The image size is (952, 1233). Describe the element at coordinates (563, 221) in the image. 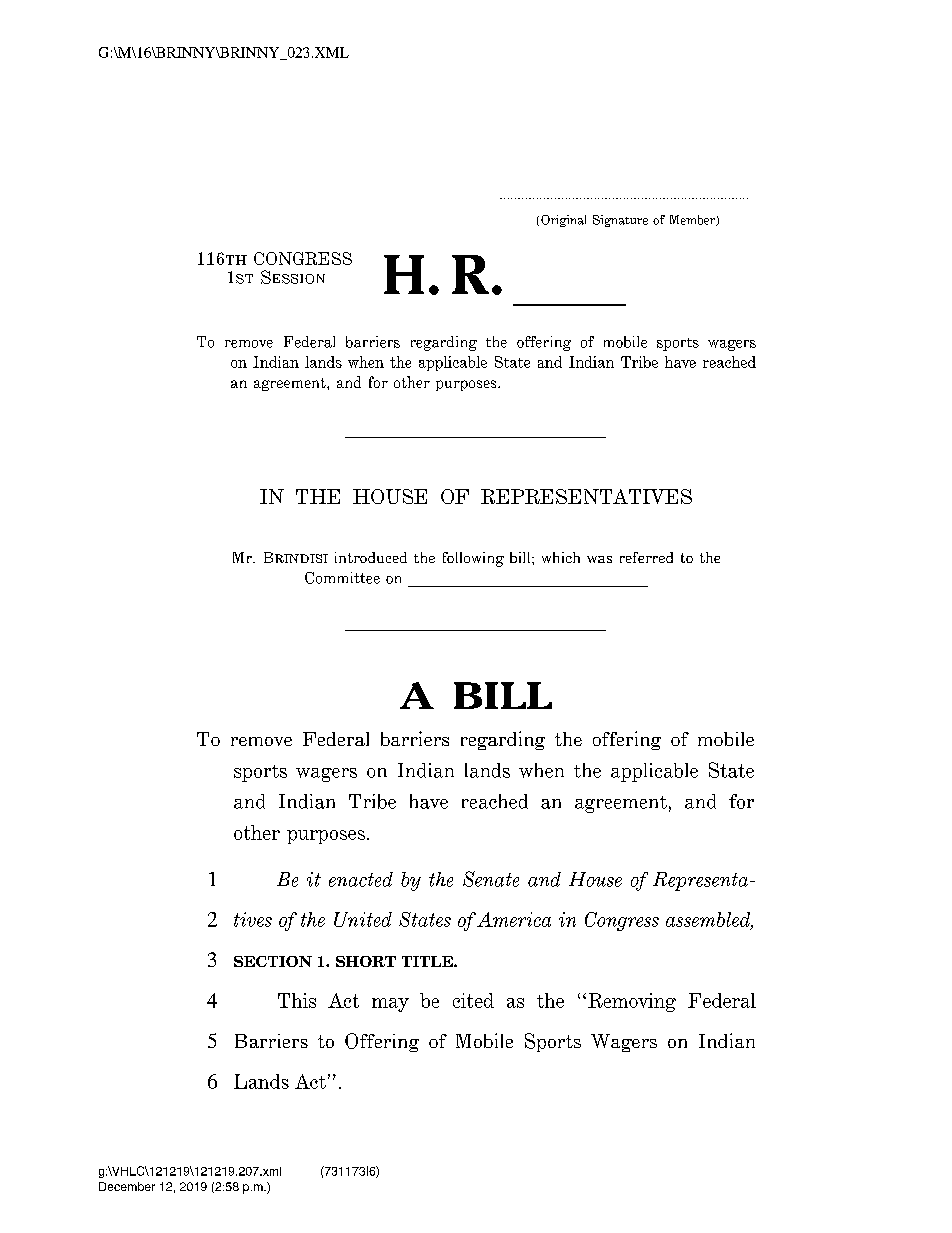

I see `Original` at that location.
